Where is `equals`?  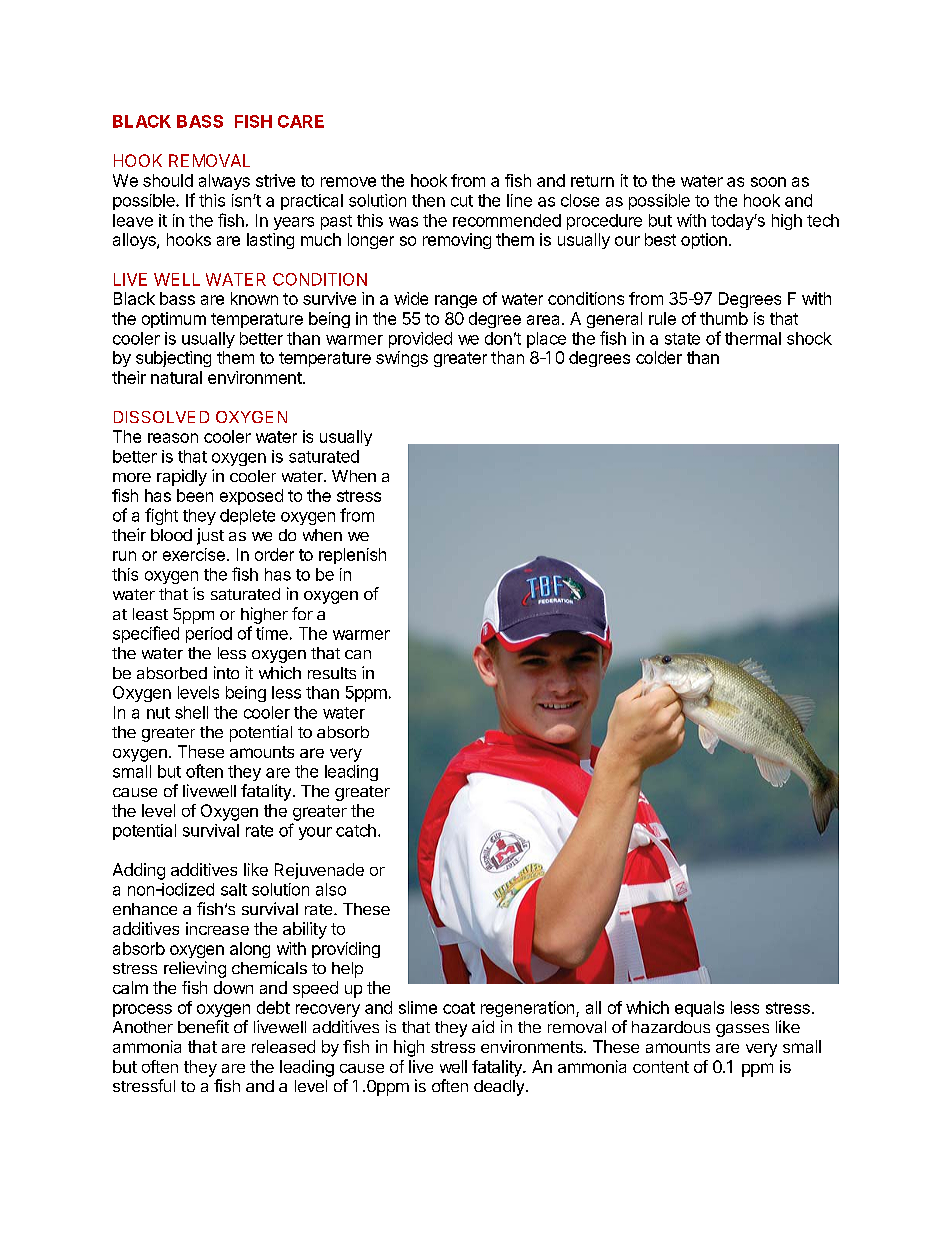 equals is located at coordinates (699, 1009).
